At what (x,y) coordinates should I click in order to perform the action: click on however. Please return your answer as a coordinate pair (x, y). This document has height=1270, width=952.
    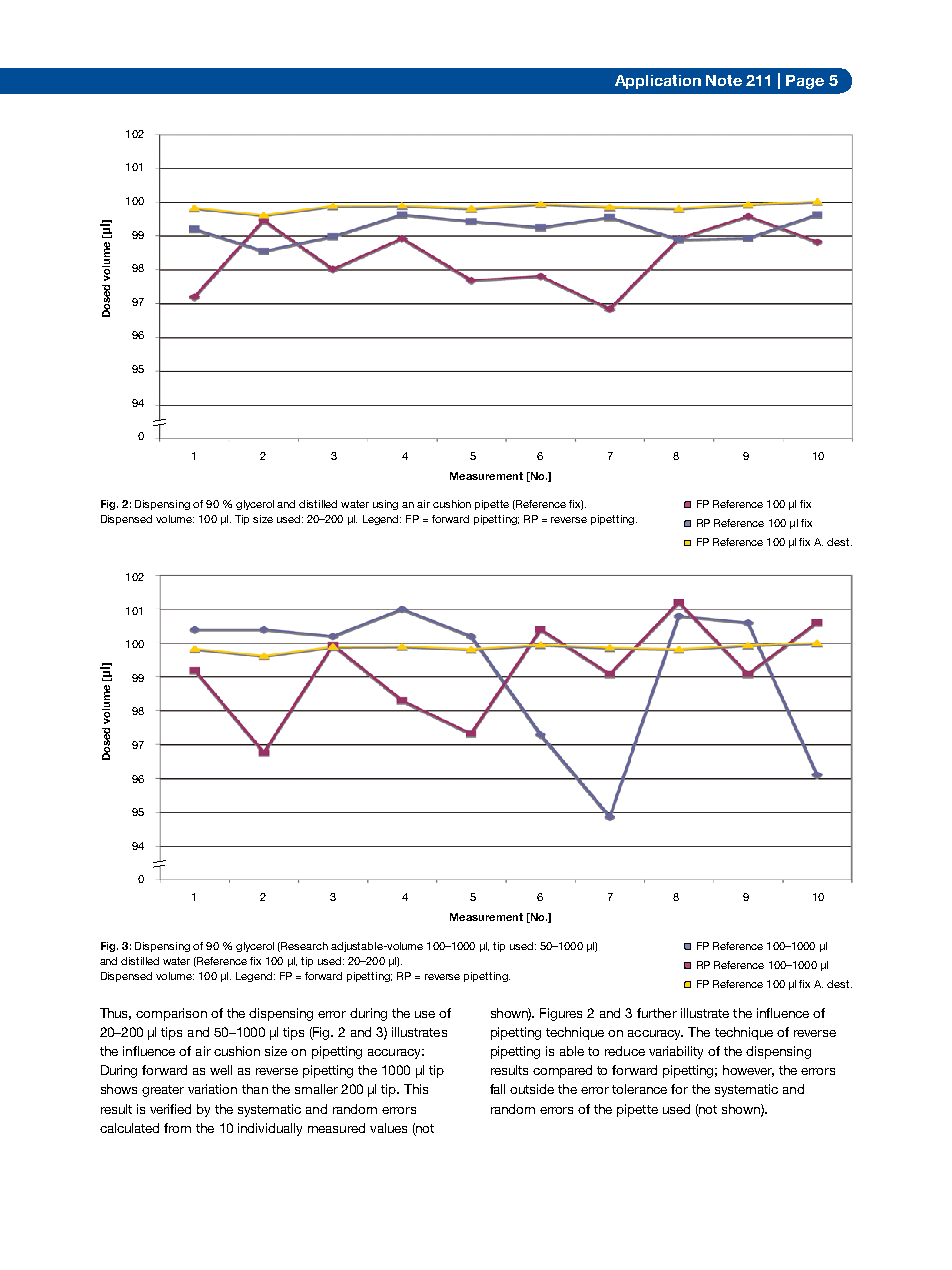
    Looking at the image, I should click on (748, 1071).
